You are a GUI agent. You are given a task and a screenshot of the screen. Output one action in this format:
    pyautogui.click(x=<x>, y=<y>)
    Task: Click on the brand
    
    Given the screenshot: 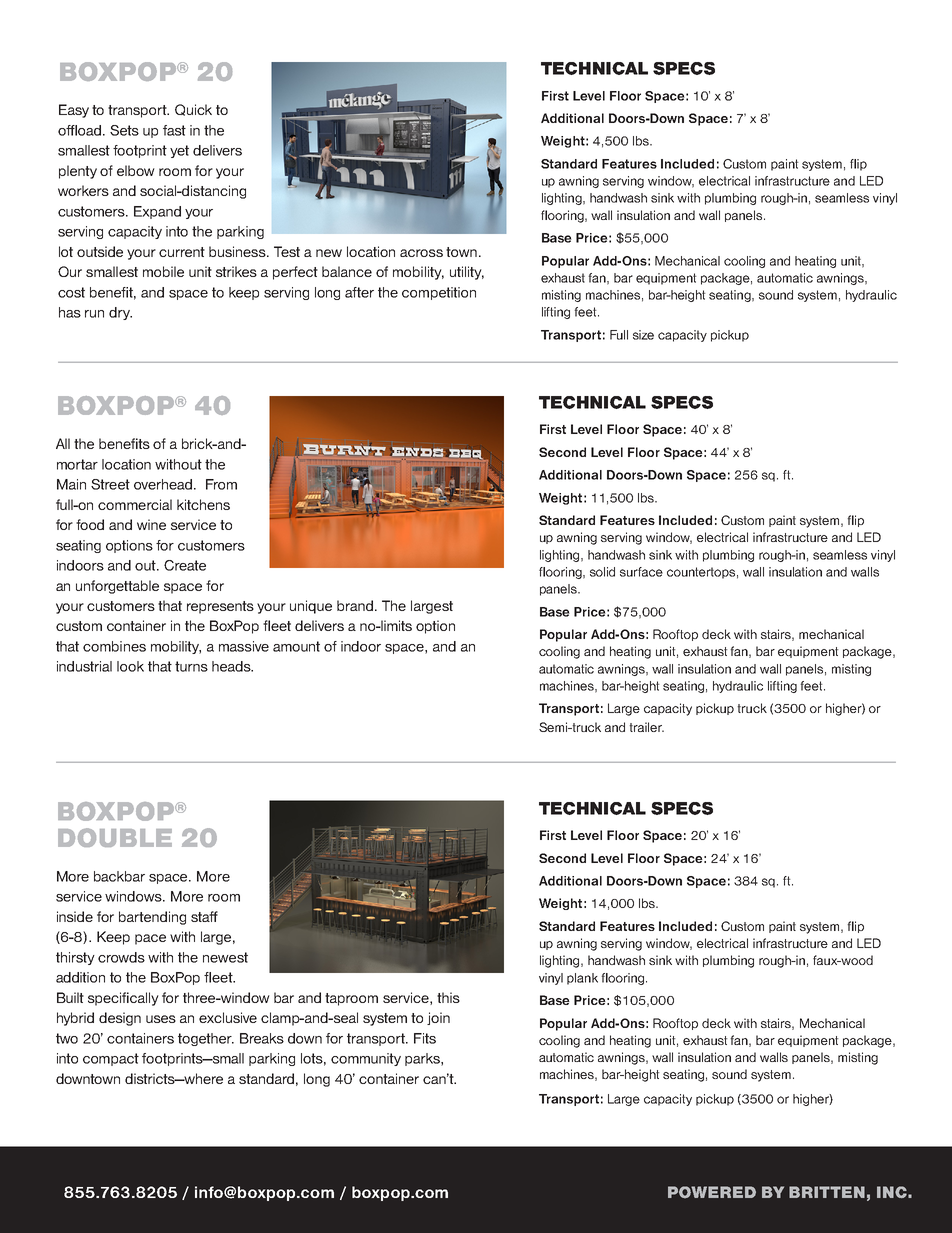 What is the action you would take?
    pyautogui.click(x=355, y=605)
